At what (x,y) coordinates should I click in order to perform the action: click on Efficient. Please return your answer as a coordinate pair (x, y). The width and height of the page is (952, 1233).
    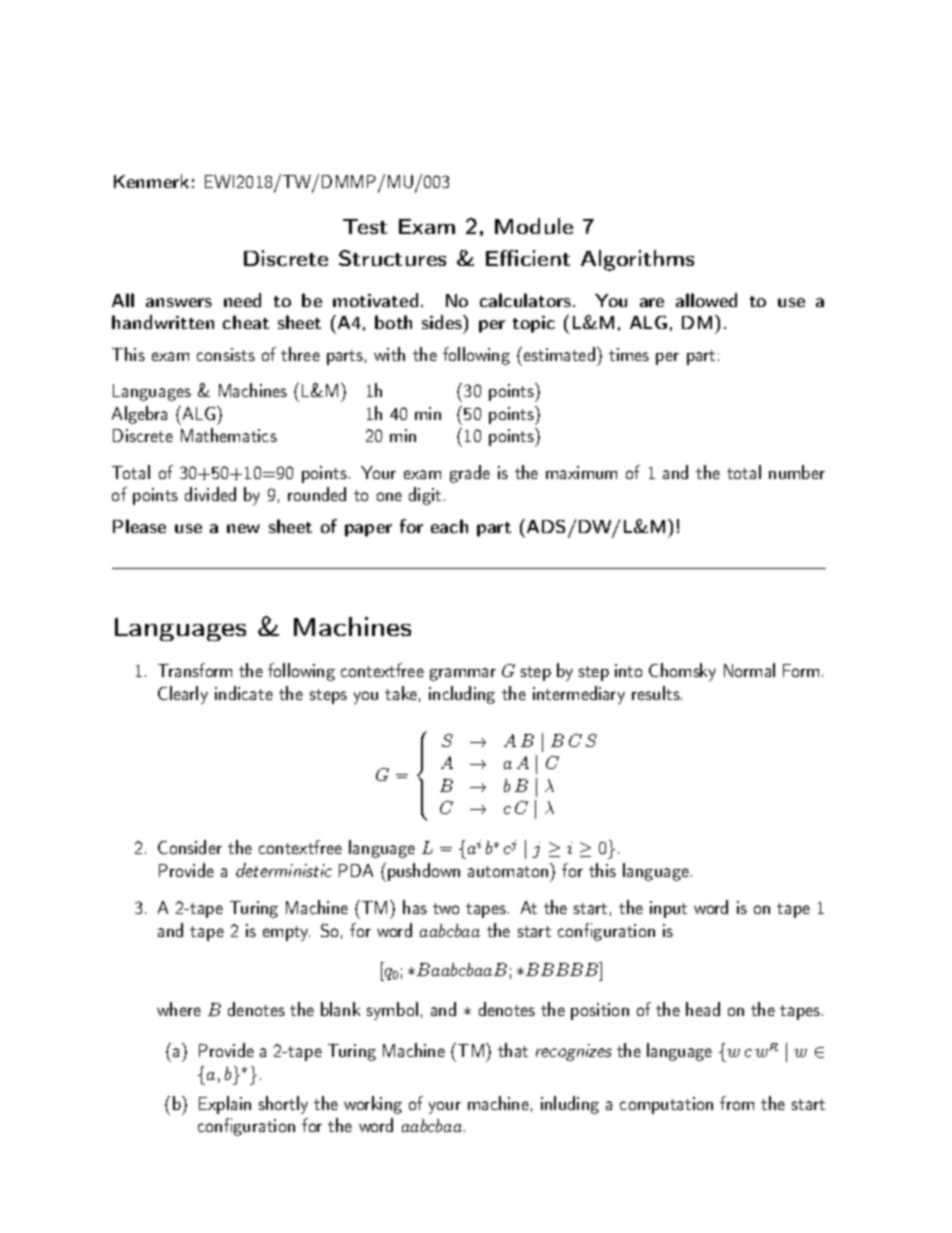
    Looking at the image, I should click on (528, 258).
